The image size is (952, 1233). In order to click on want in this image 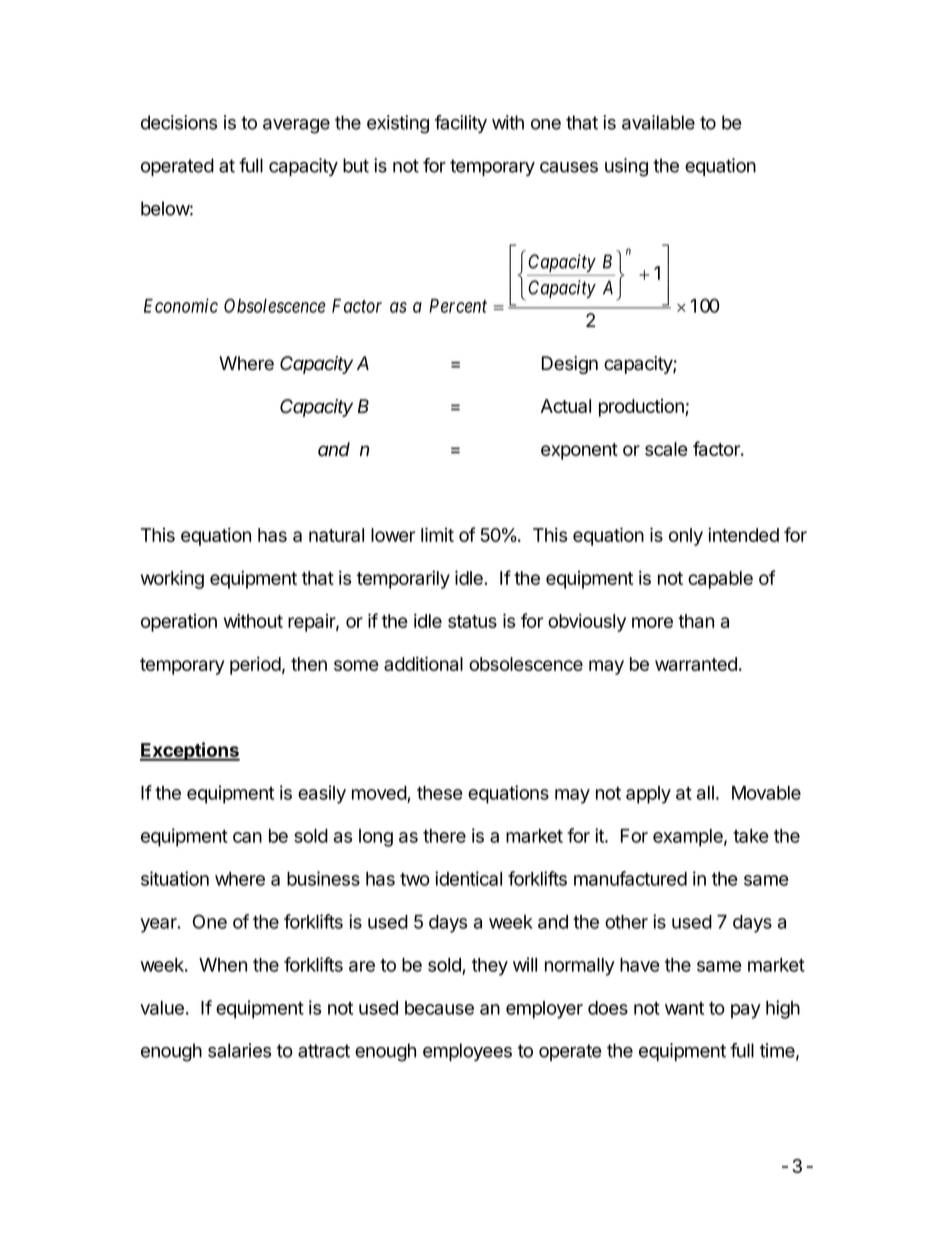, I will do `click(684, 1008)`.
